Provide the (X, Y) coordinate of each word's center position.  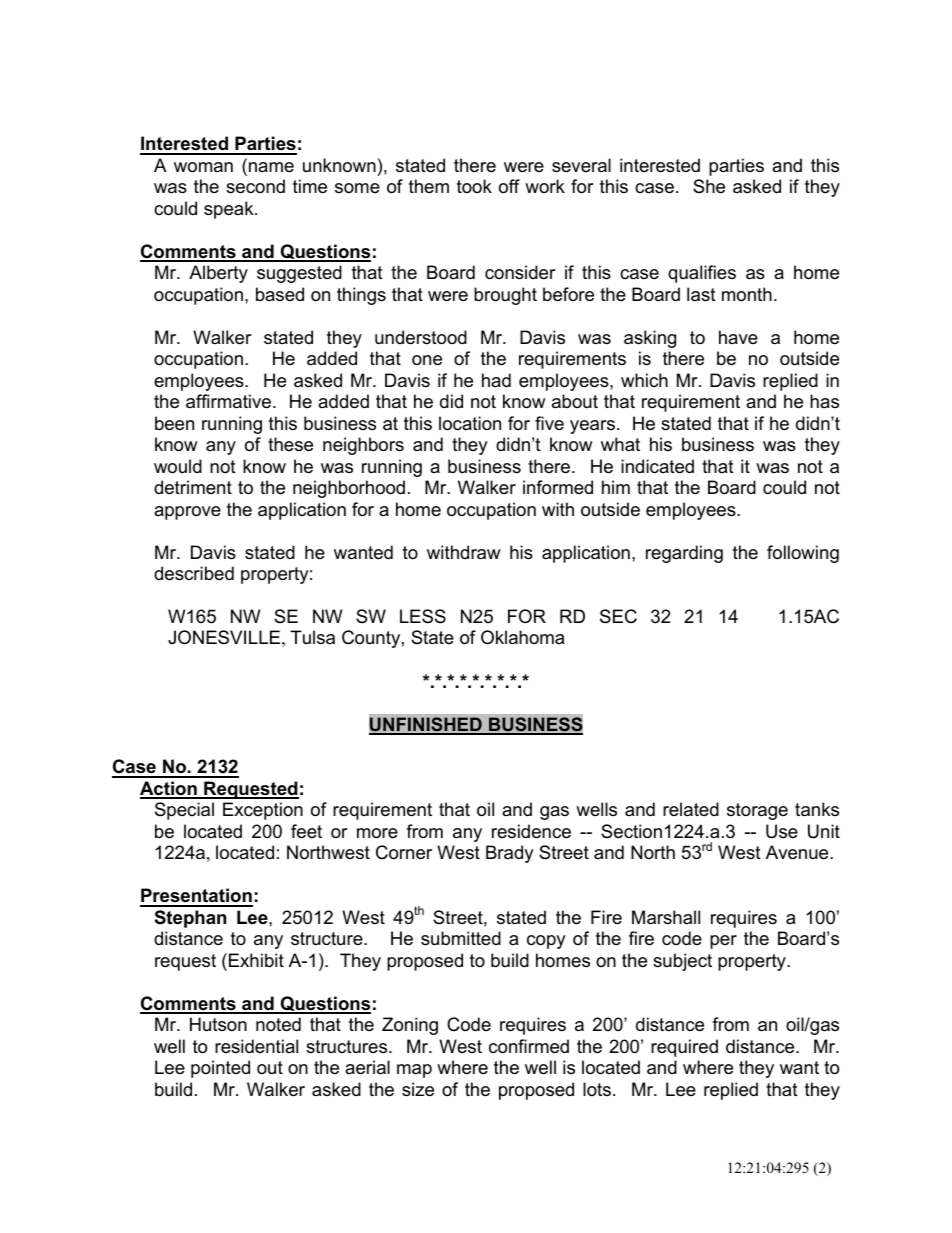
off (509, 186)
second (255, 186)
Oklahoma (522, 637)
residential (256, 1046)
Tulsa (312, 637)
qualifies (702, 274)
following (803, 554)
